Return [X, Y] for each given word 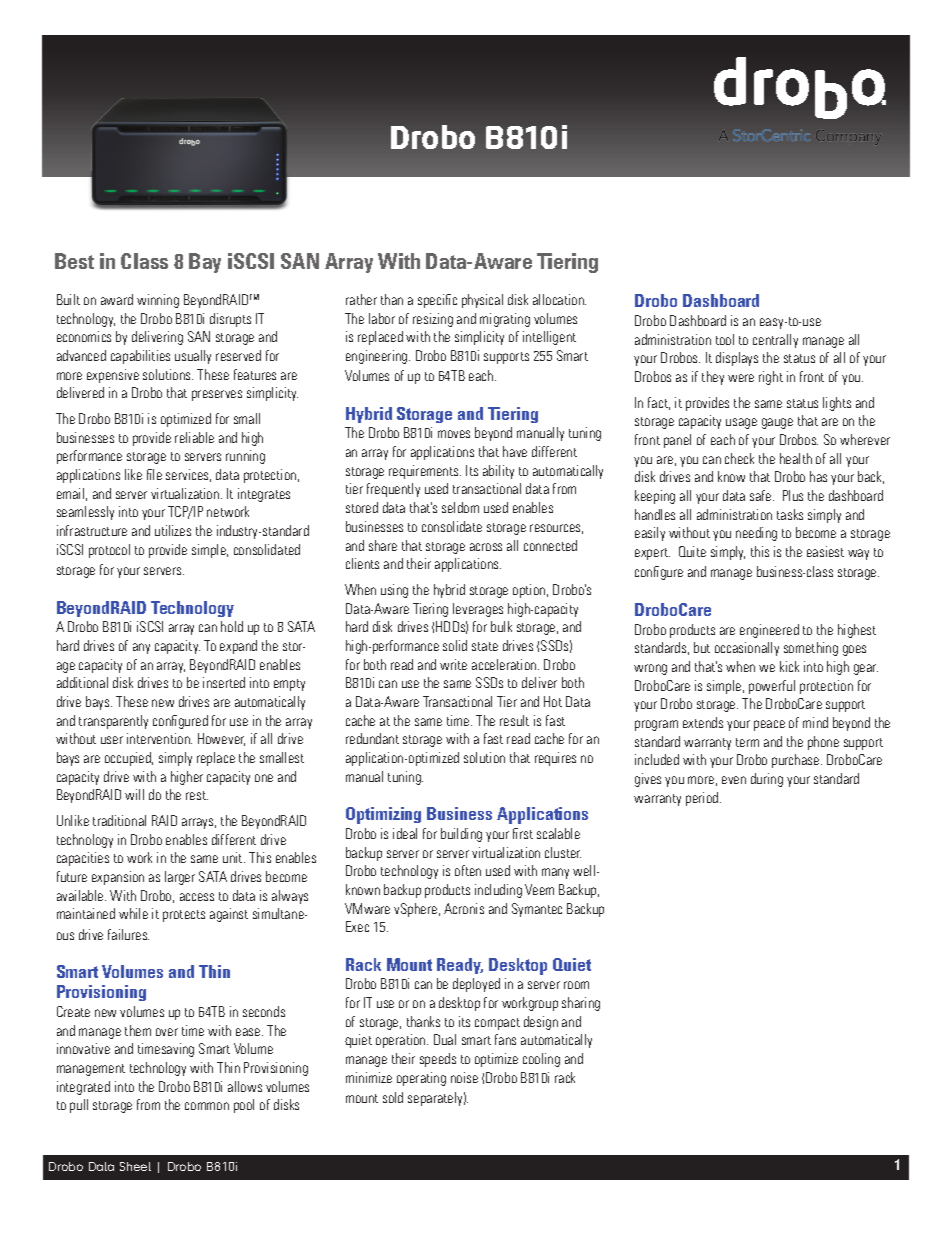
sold [393, 1097]
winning [158, 301]
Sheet [135, 1166]
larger [180, 878]
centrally [775, 341]
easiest [825, 551]
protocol [109, 551]
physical [482, 301]
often [468, 870]
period [703, 799]
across [486, 547]
